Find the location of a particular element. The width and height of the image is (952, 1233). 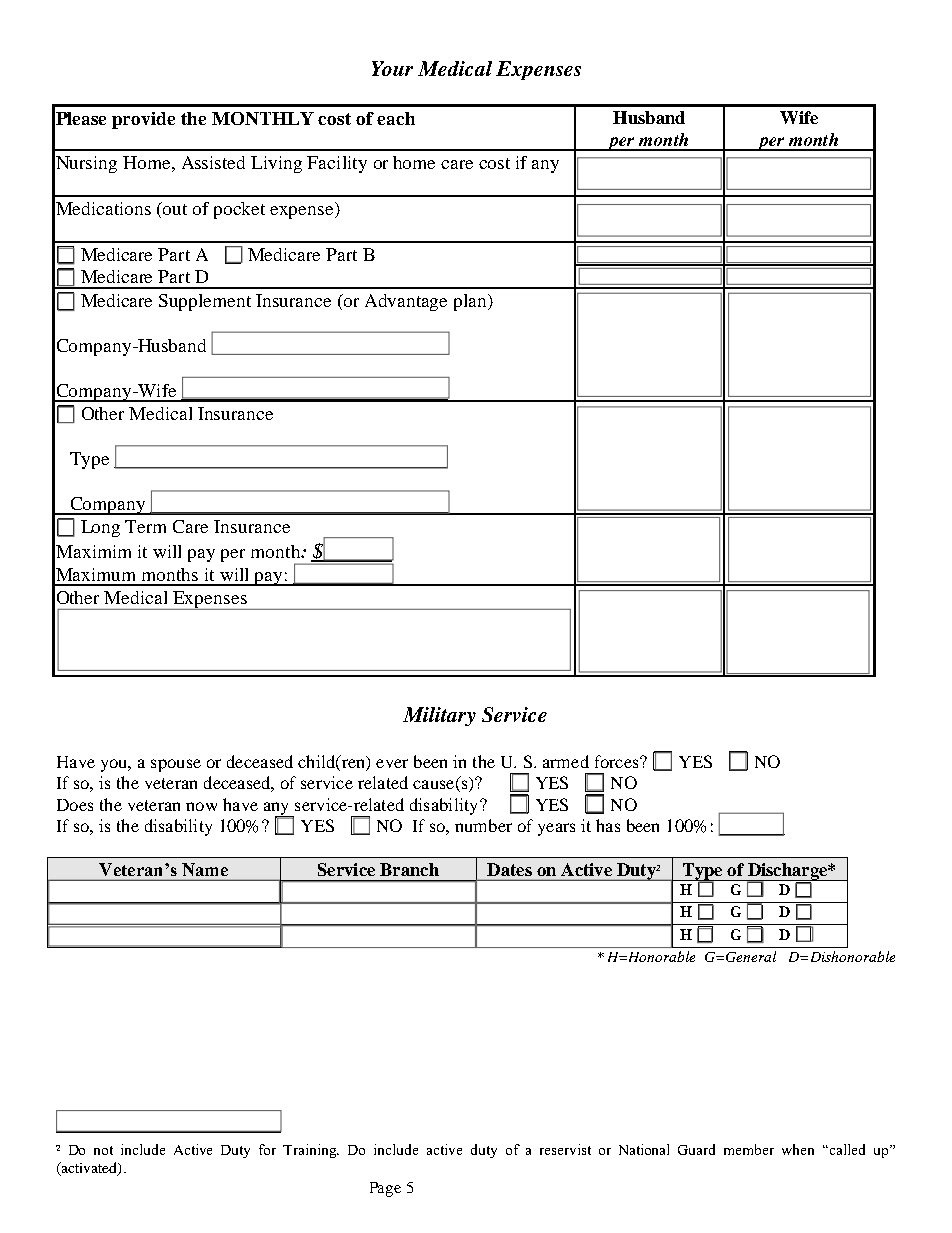

Advantage is located at coordinates (406, 302).
